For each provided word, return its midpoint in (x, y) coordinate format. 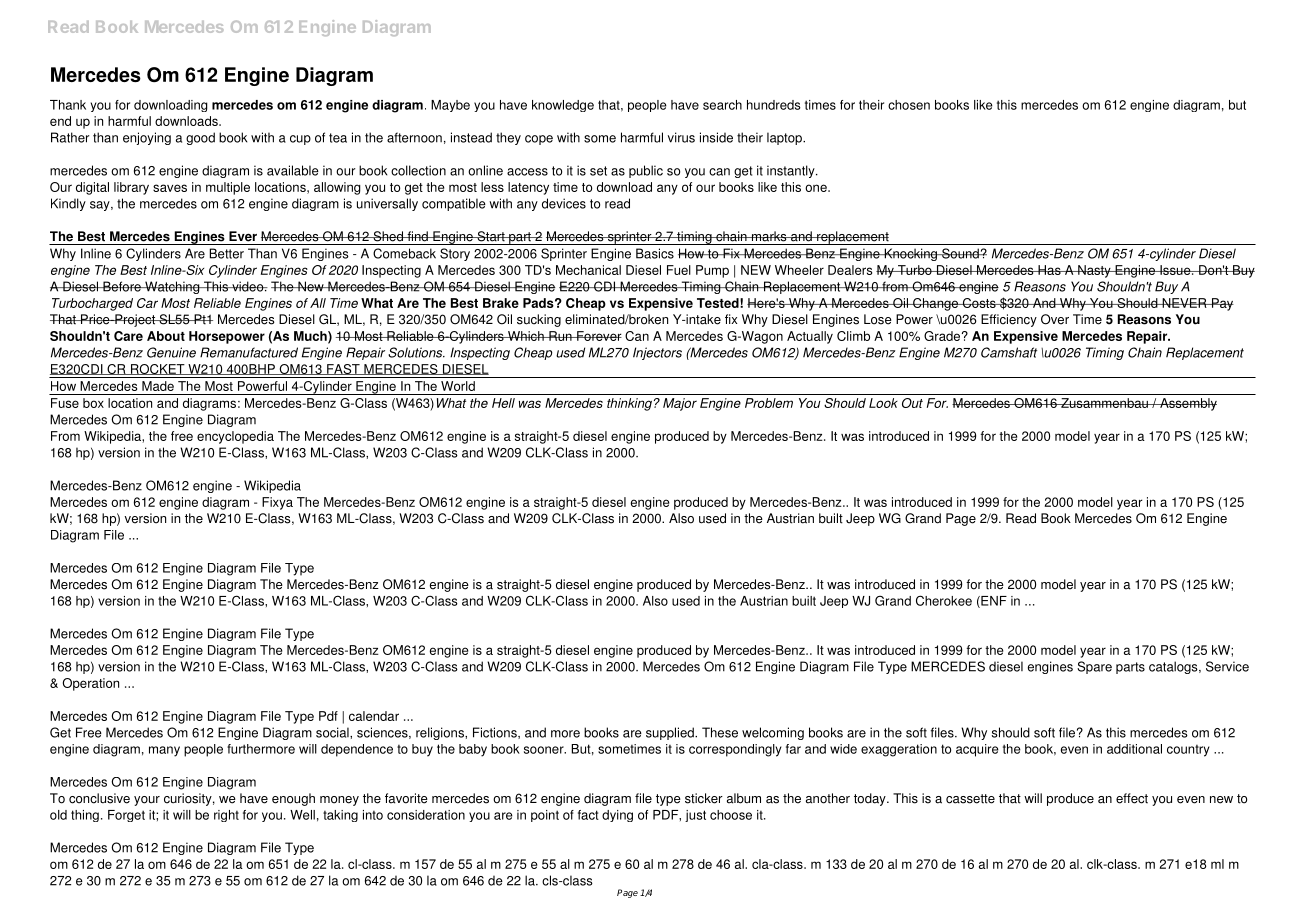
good (200, 138)
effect (1132, 798)
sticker (704, 798)
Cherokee (944, 600)
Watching (172, 287)
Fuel (679, 270)
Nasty (1094, 271)
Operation (91, 684)
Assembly (1187, 404)
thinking (629, 404)
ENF (993, 602)
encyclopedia (235, 437)
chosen (909, 105)
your (147, 801)
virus (681, 137)
